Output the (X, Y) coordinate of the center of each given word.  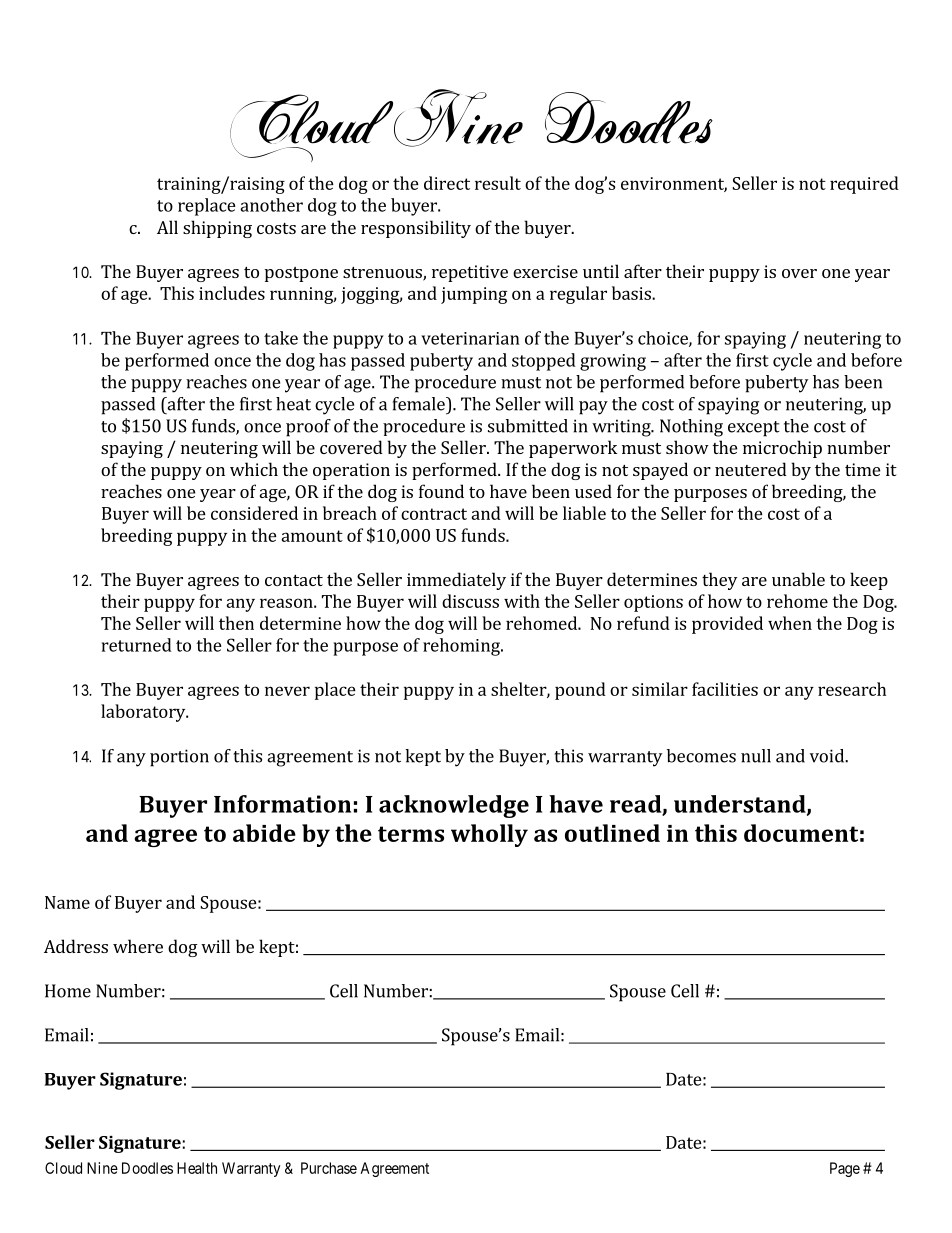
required (864, 185)
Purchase (329, 1168)
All (167, 227)
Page (845, 1169)
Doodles (147, 1168)
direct (447, 183)
